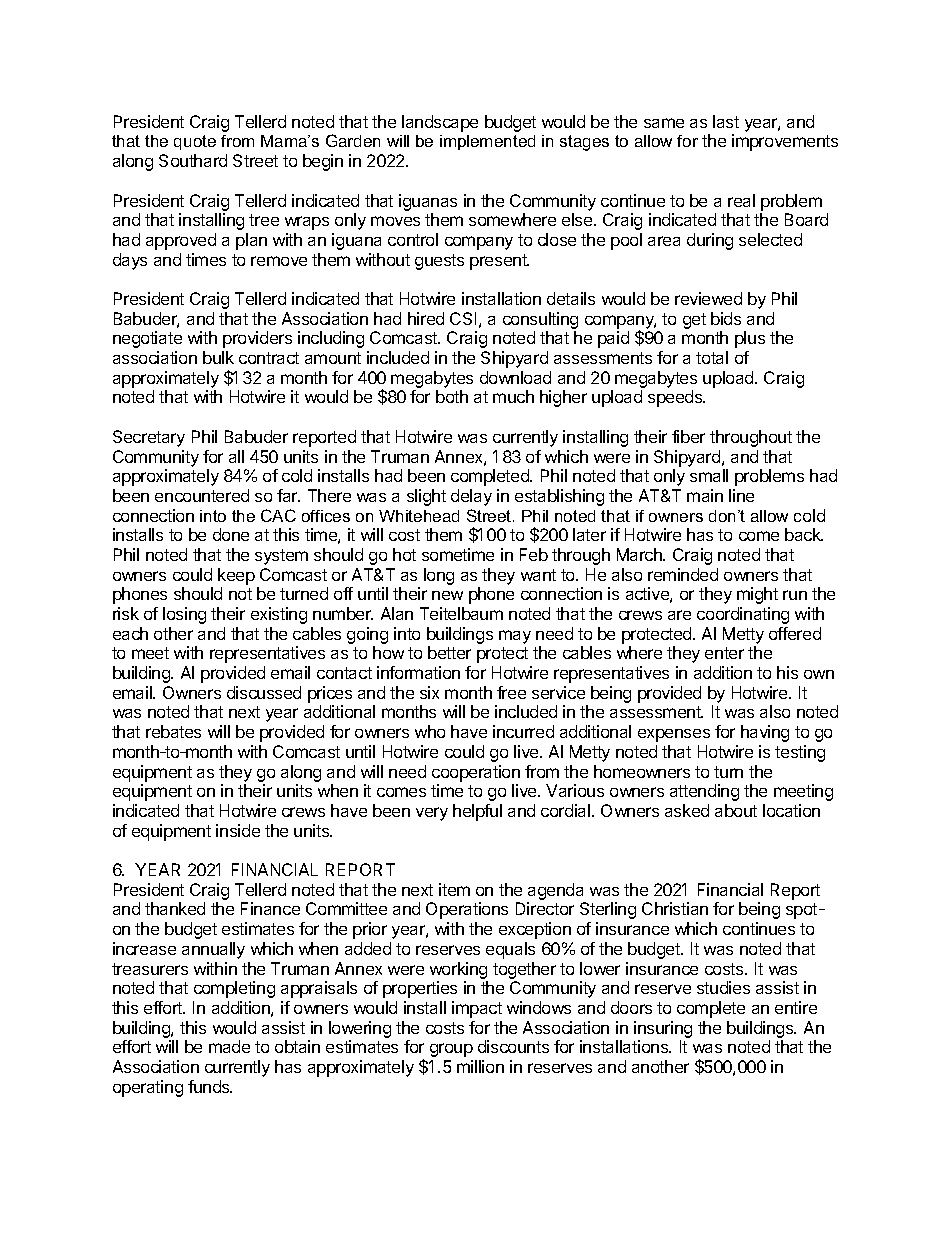  Describe the element at coordinates (480, 1066) in the screenshot. I see `million` at that location.
